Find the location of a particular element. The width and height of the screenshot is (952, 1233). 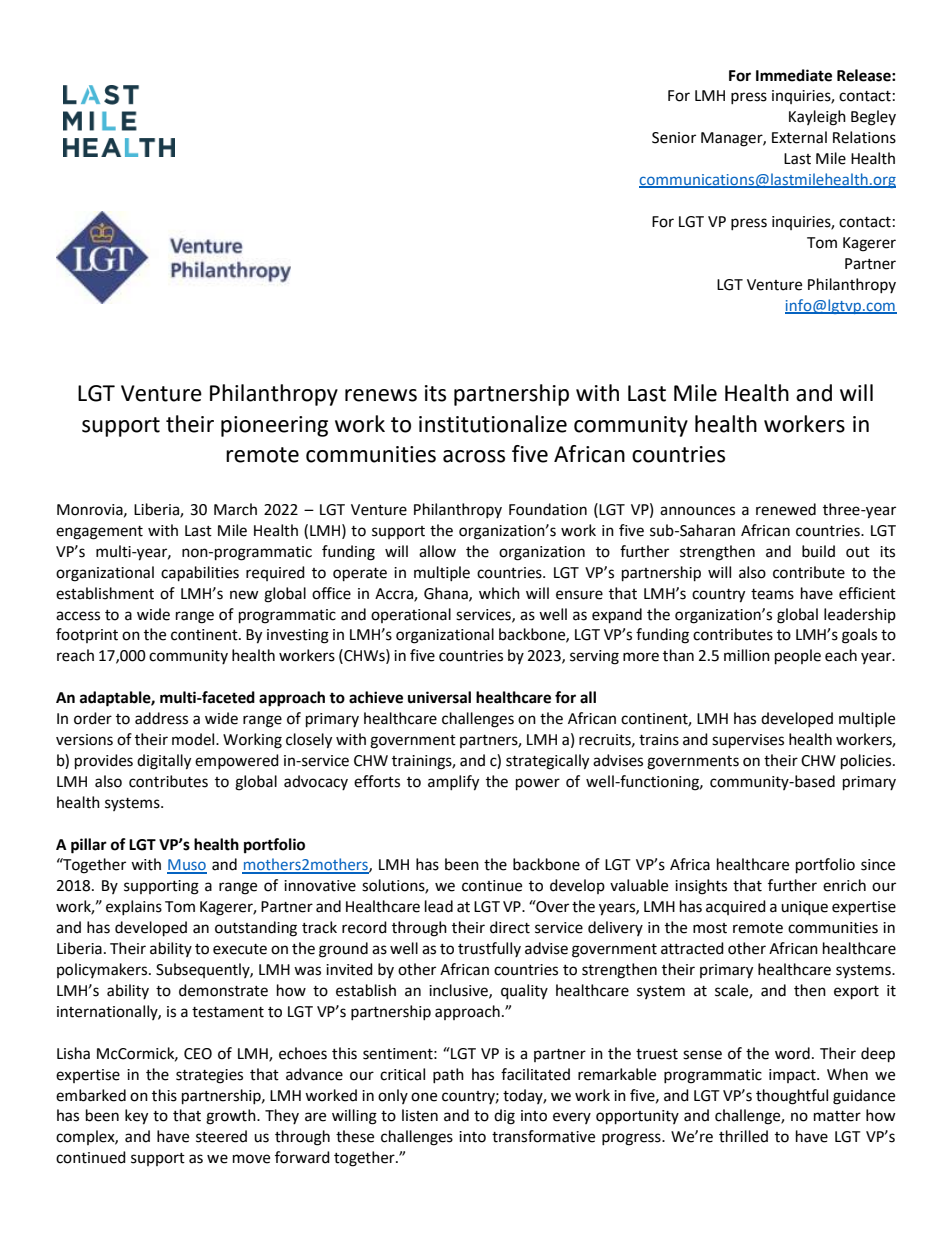

renewed is located at coordinates (786, 509).
